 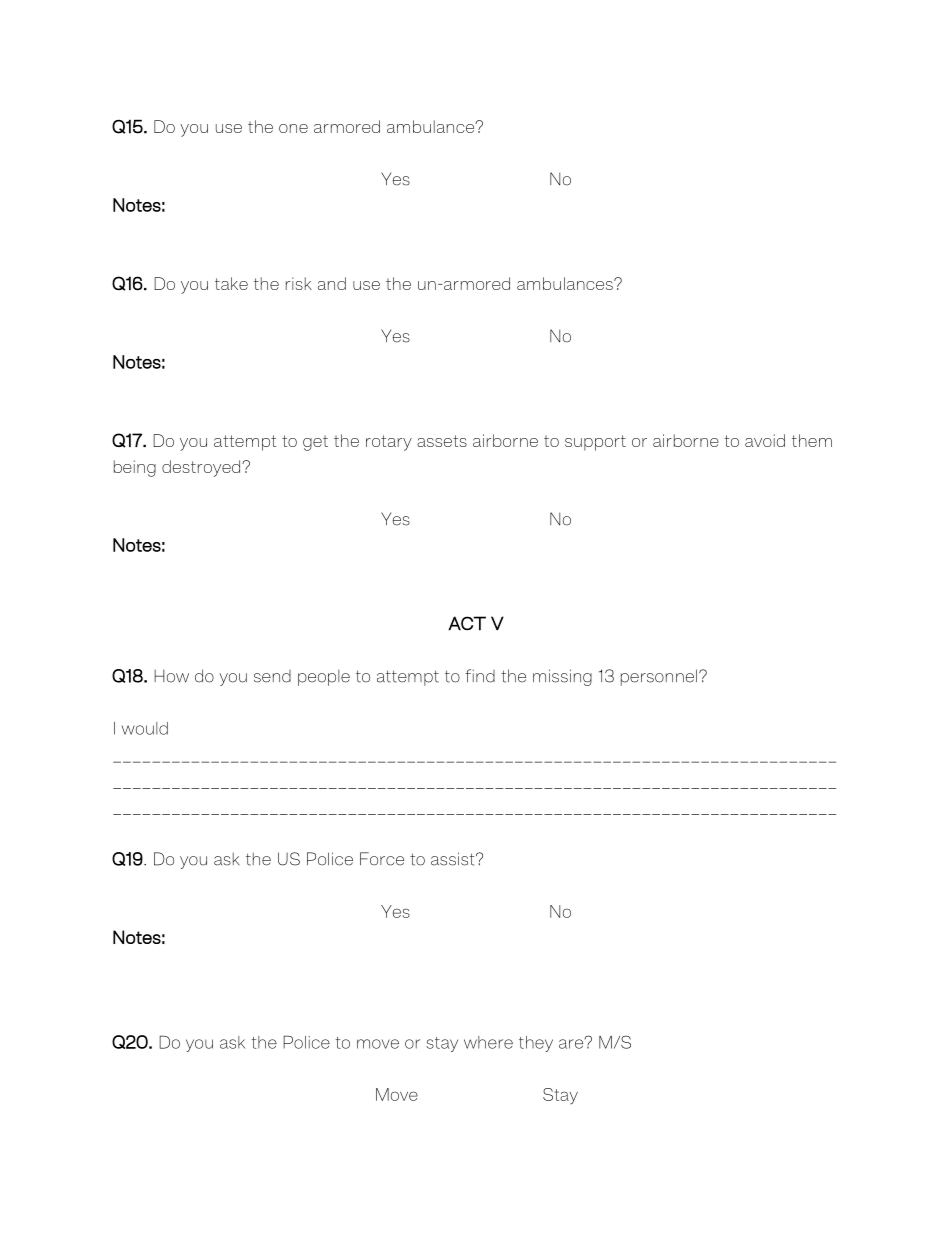 I want to click on ACT, so click(x=467, y=623).
